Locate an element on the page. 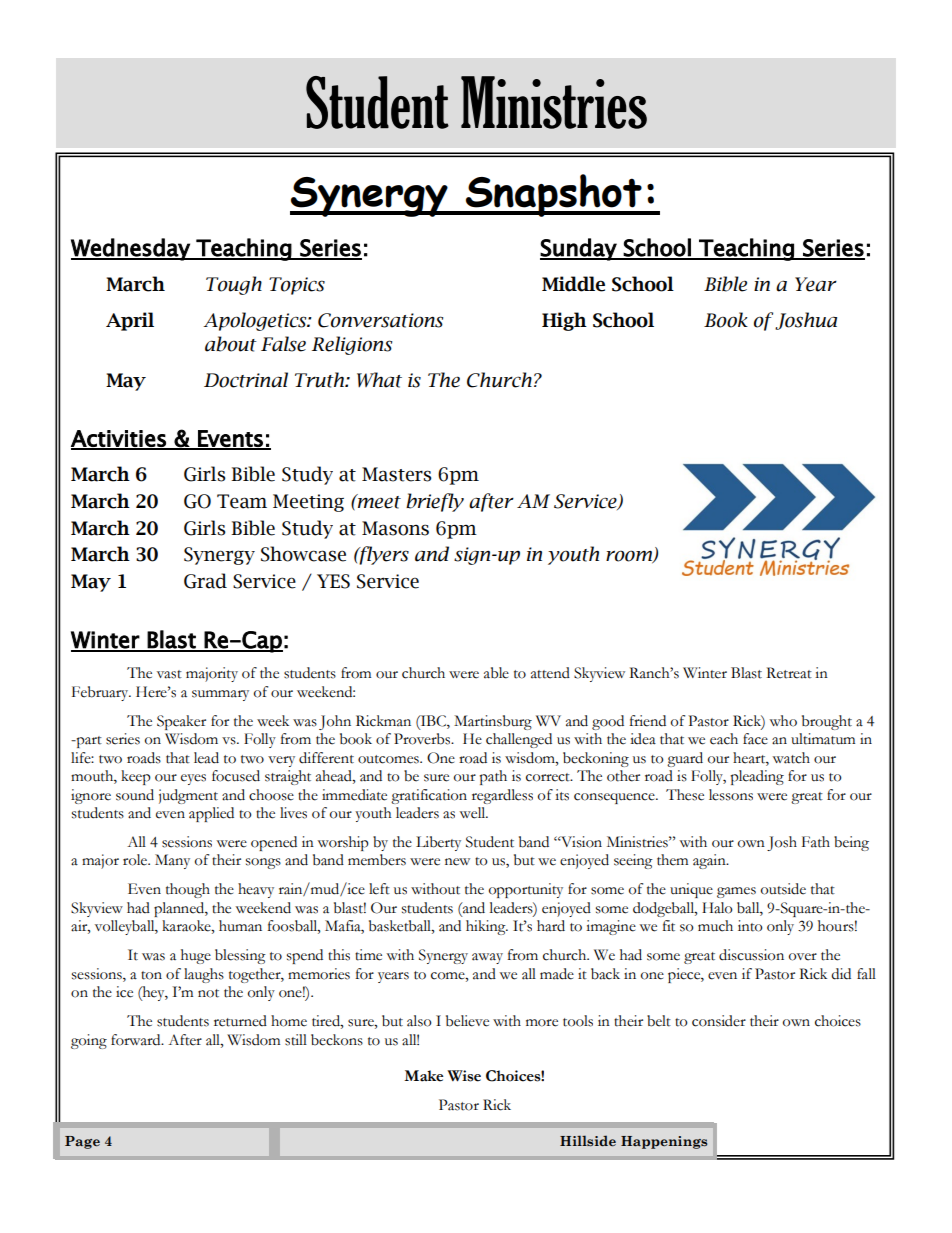  High is located at coordinates (564, 321).
